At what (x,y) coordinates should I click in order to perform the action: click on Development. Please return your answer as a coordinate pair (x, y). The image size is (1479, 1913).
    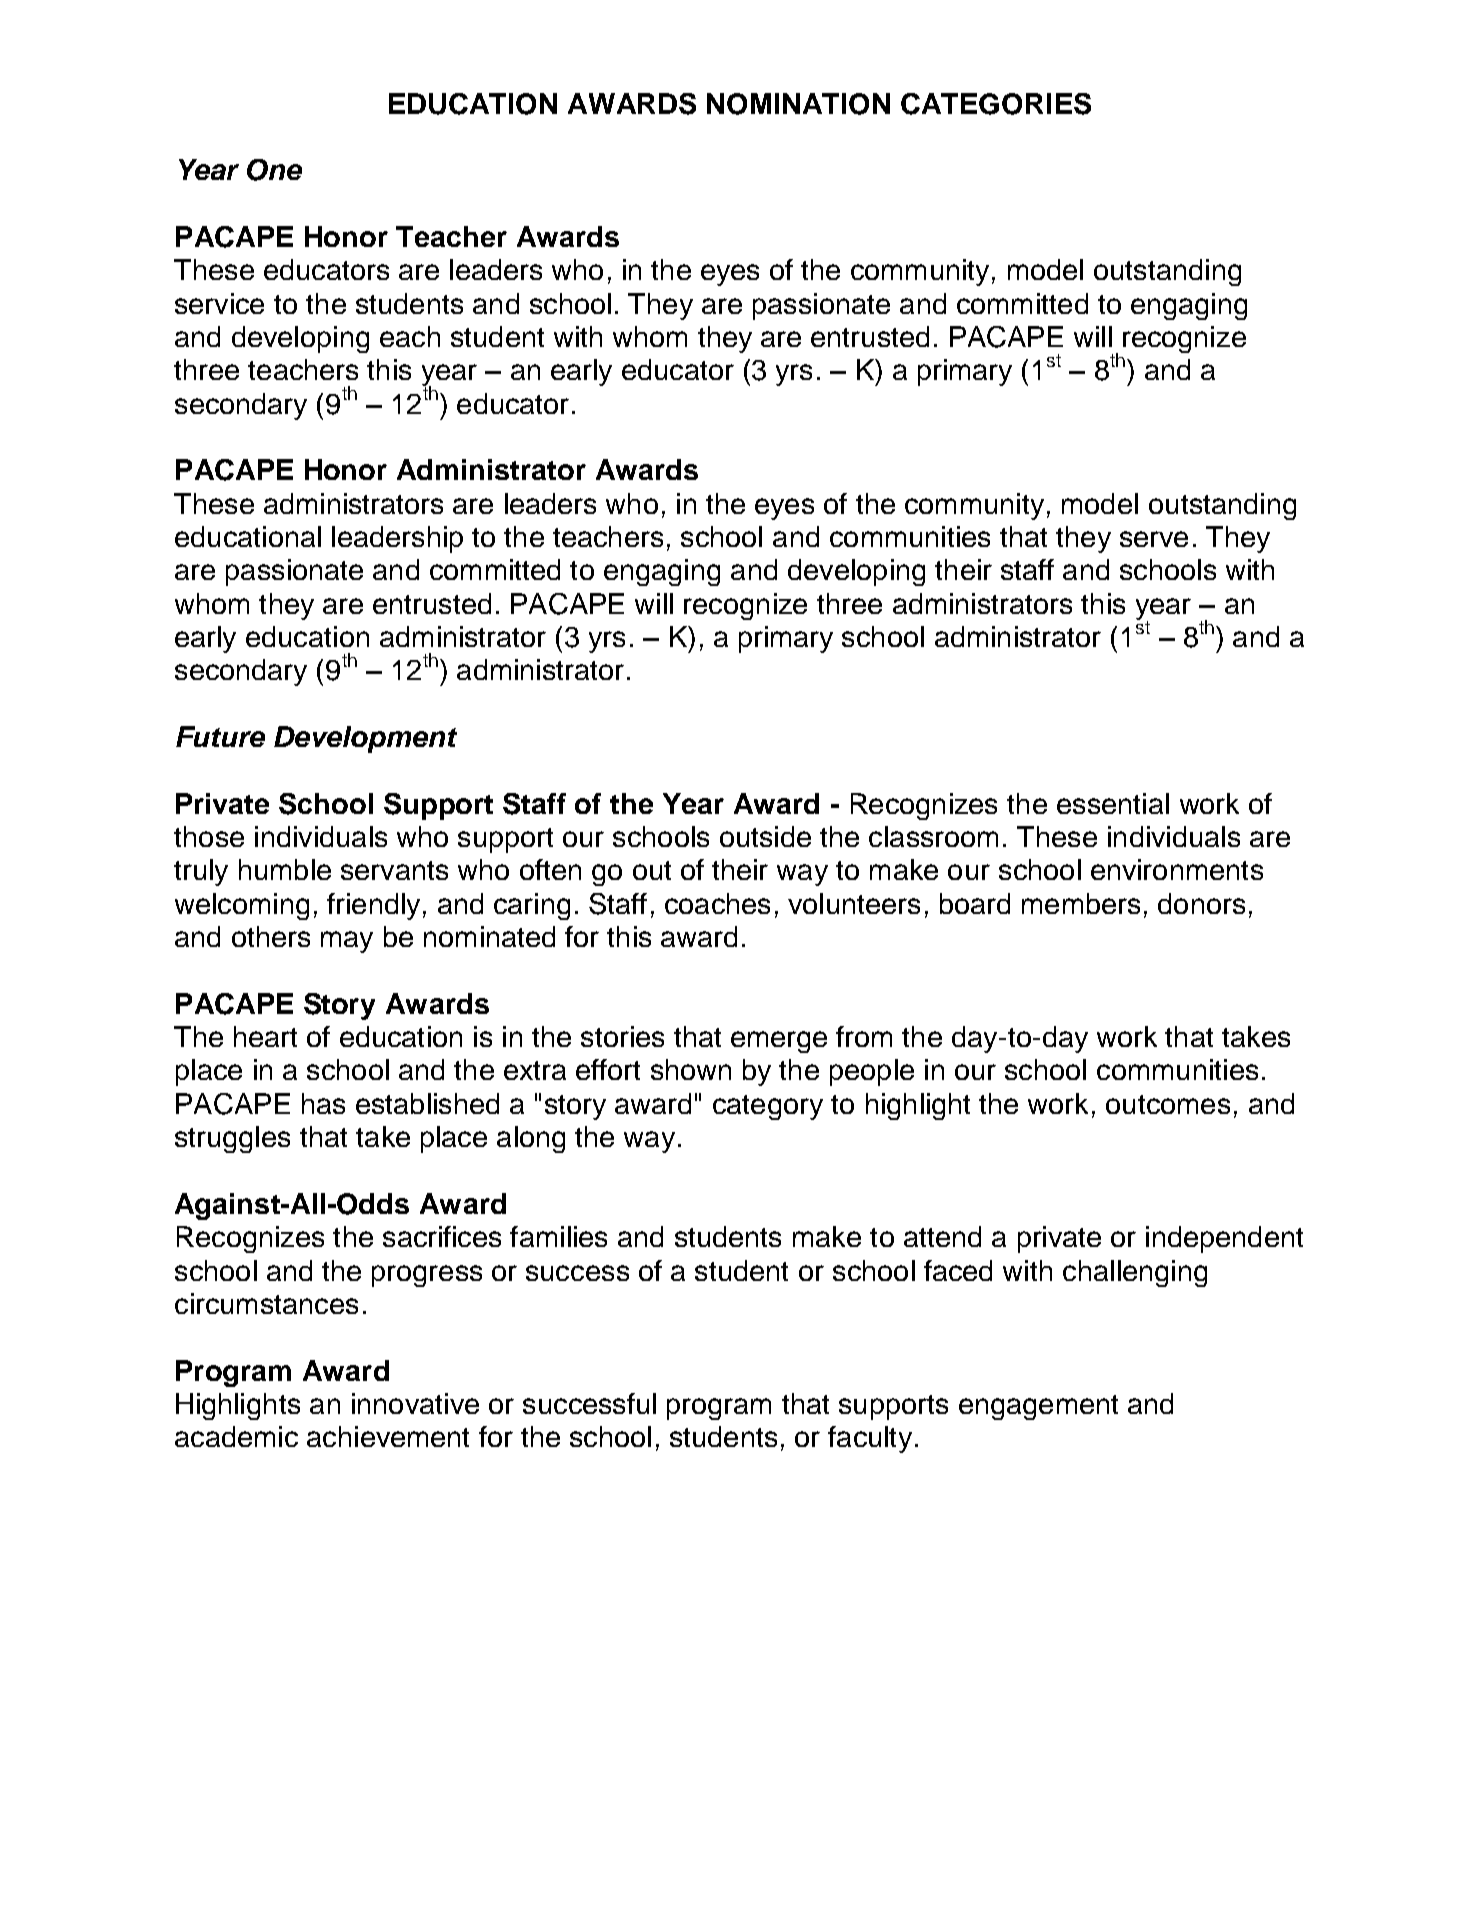
    Looking at the image, I should click on (365, 739).
